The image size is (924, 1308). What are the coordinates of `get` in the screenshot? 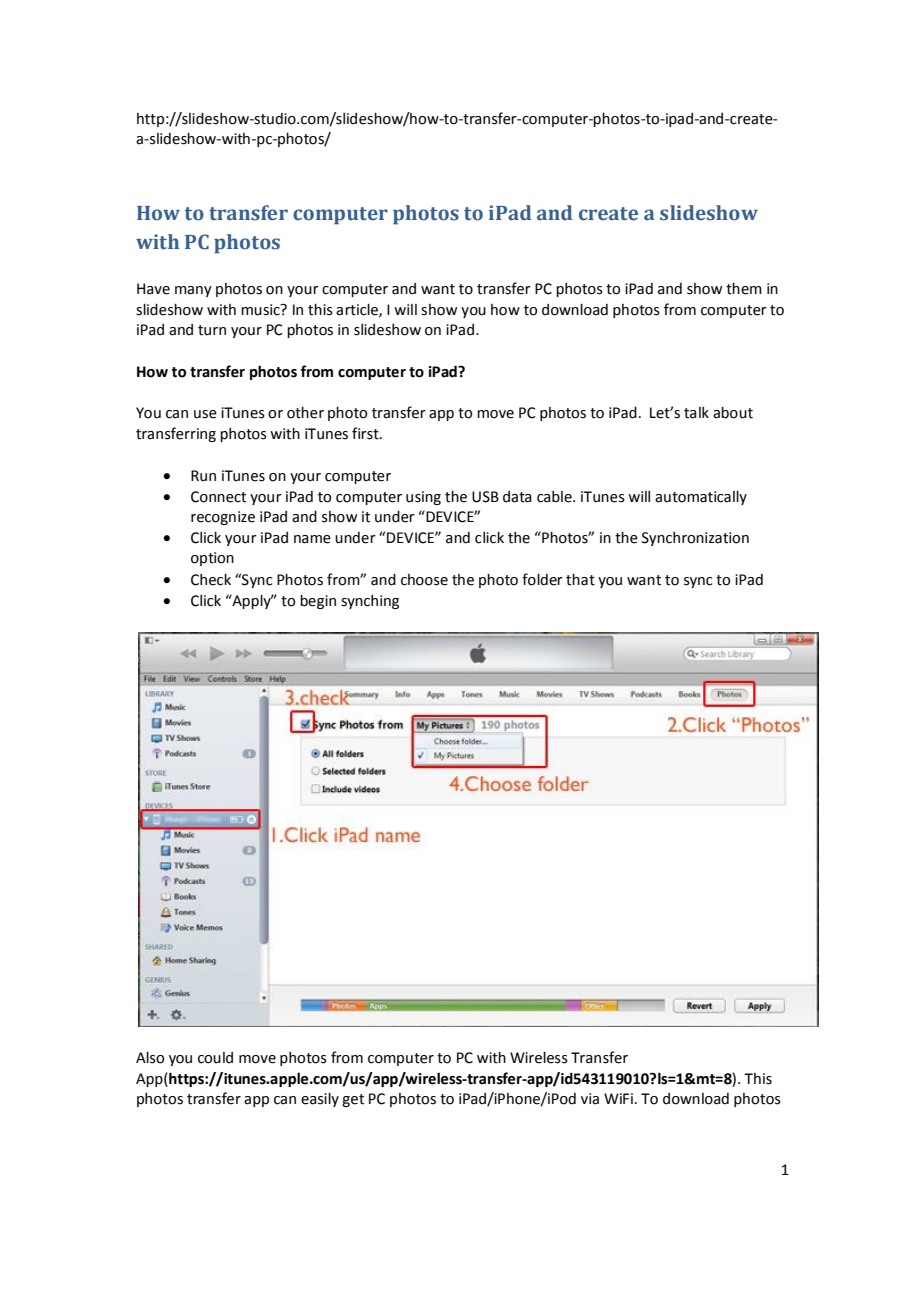 It's located at (353, 1100).
